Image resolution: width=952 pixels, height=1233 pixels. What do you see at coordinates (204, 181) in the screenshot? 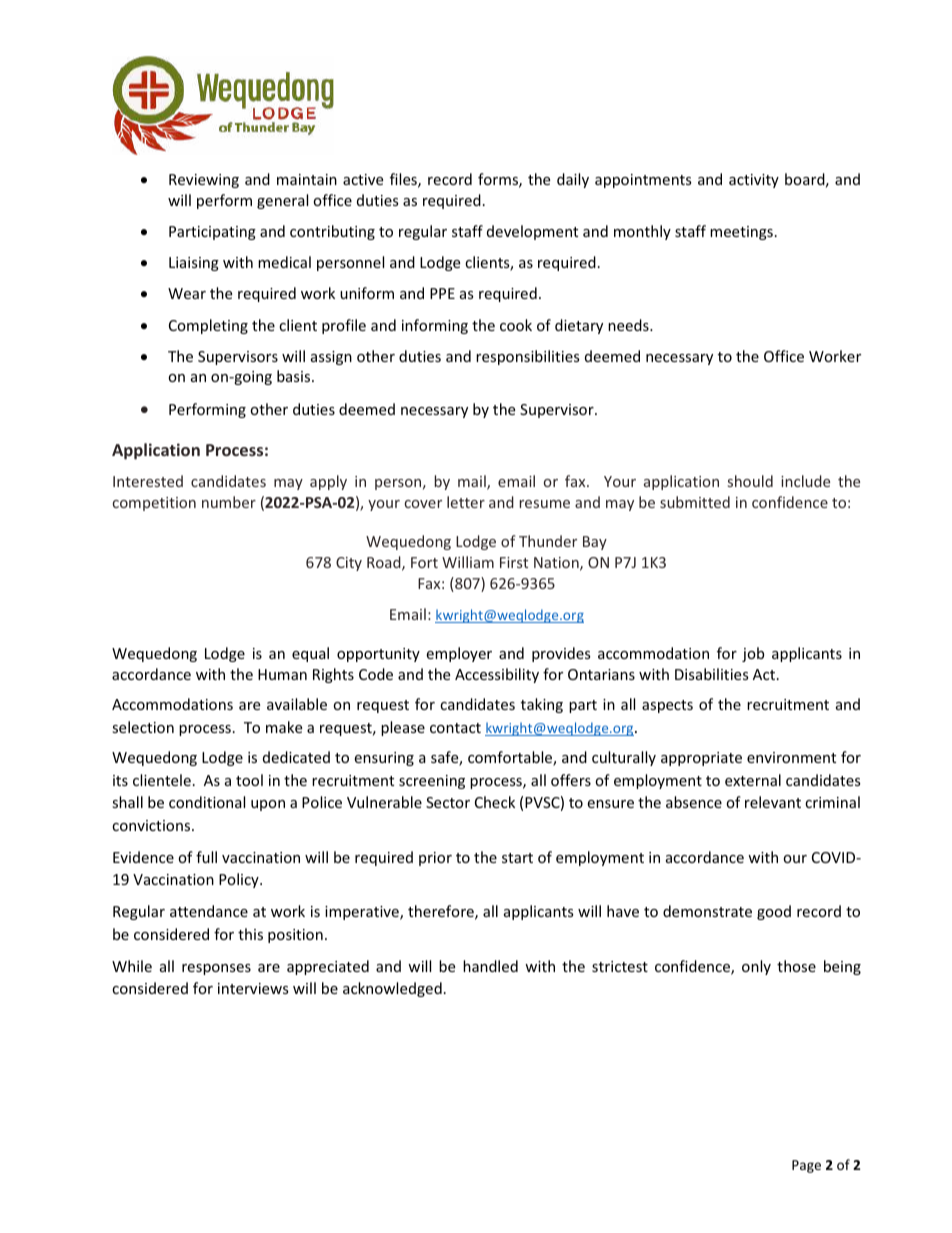
I see `Reviewing` at bounding box center [204, 181].
